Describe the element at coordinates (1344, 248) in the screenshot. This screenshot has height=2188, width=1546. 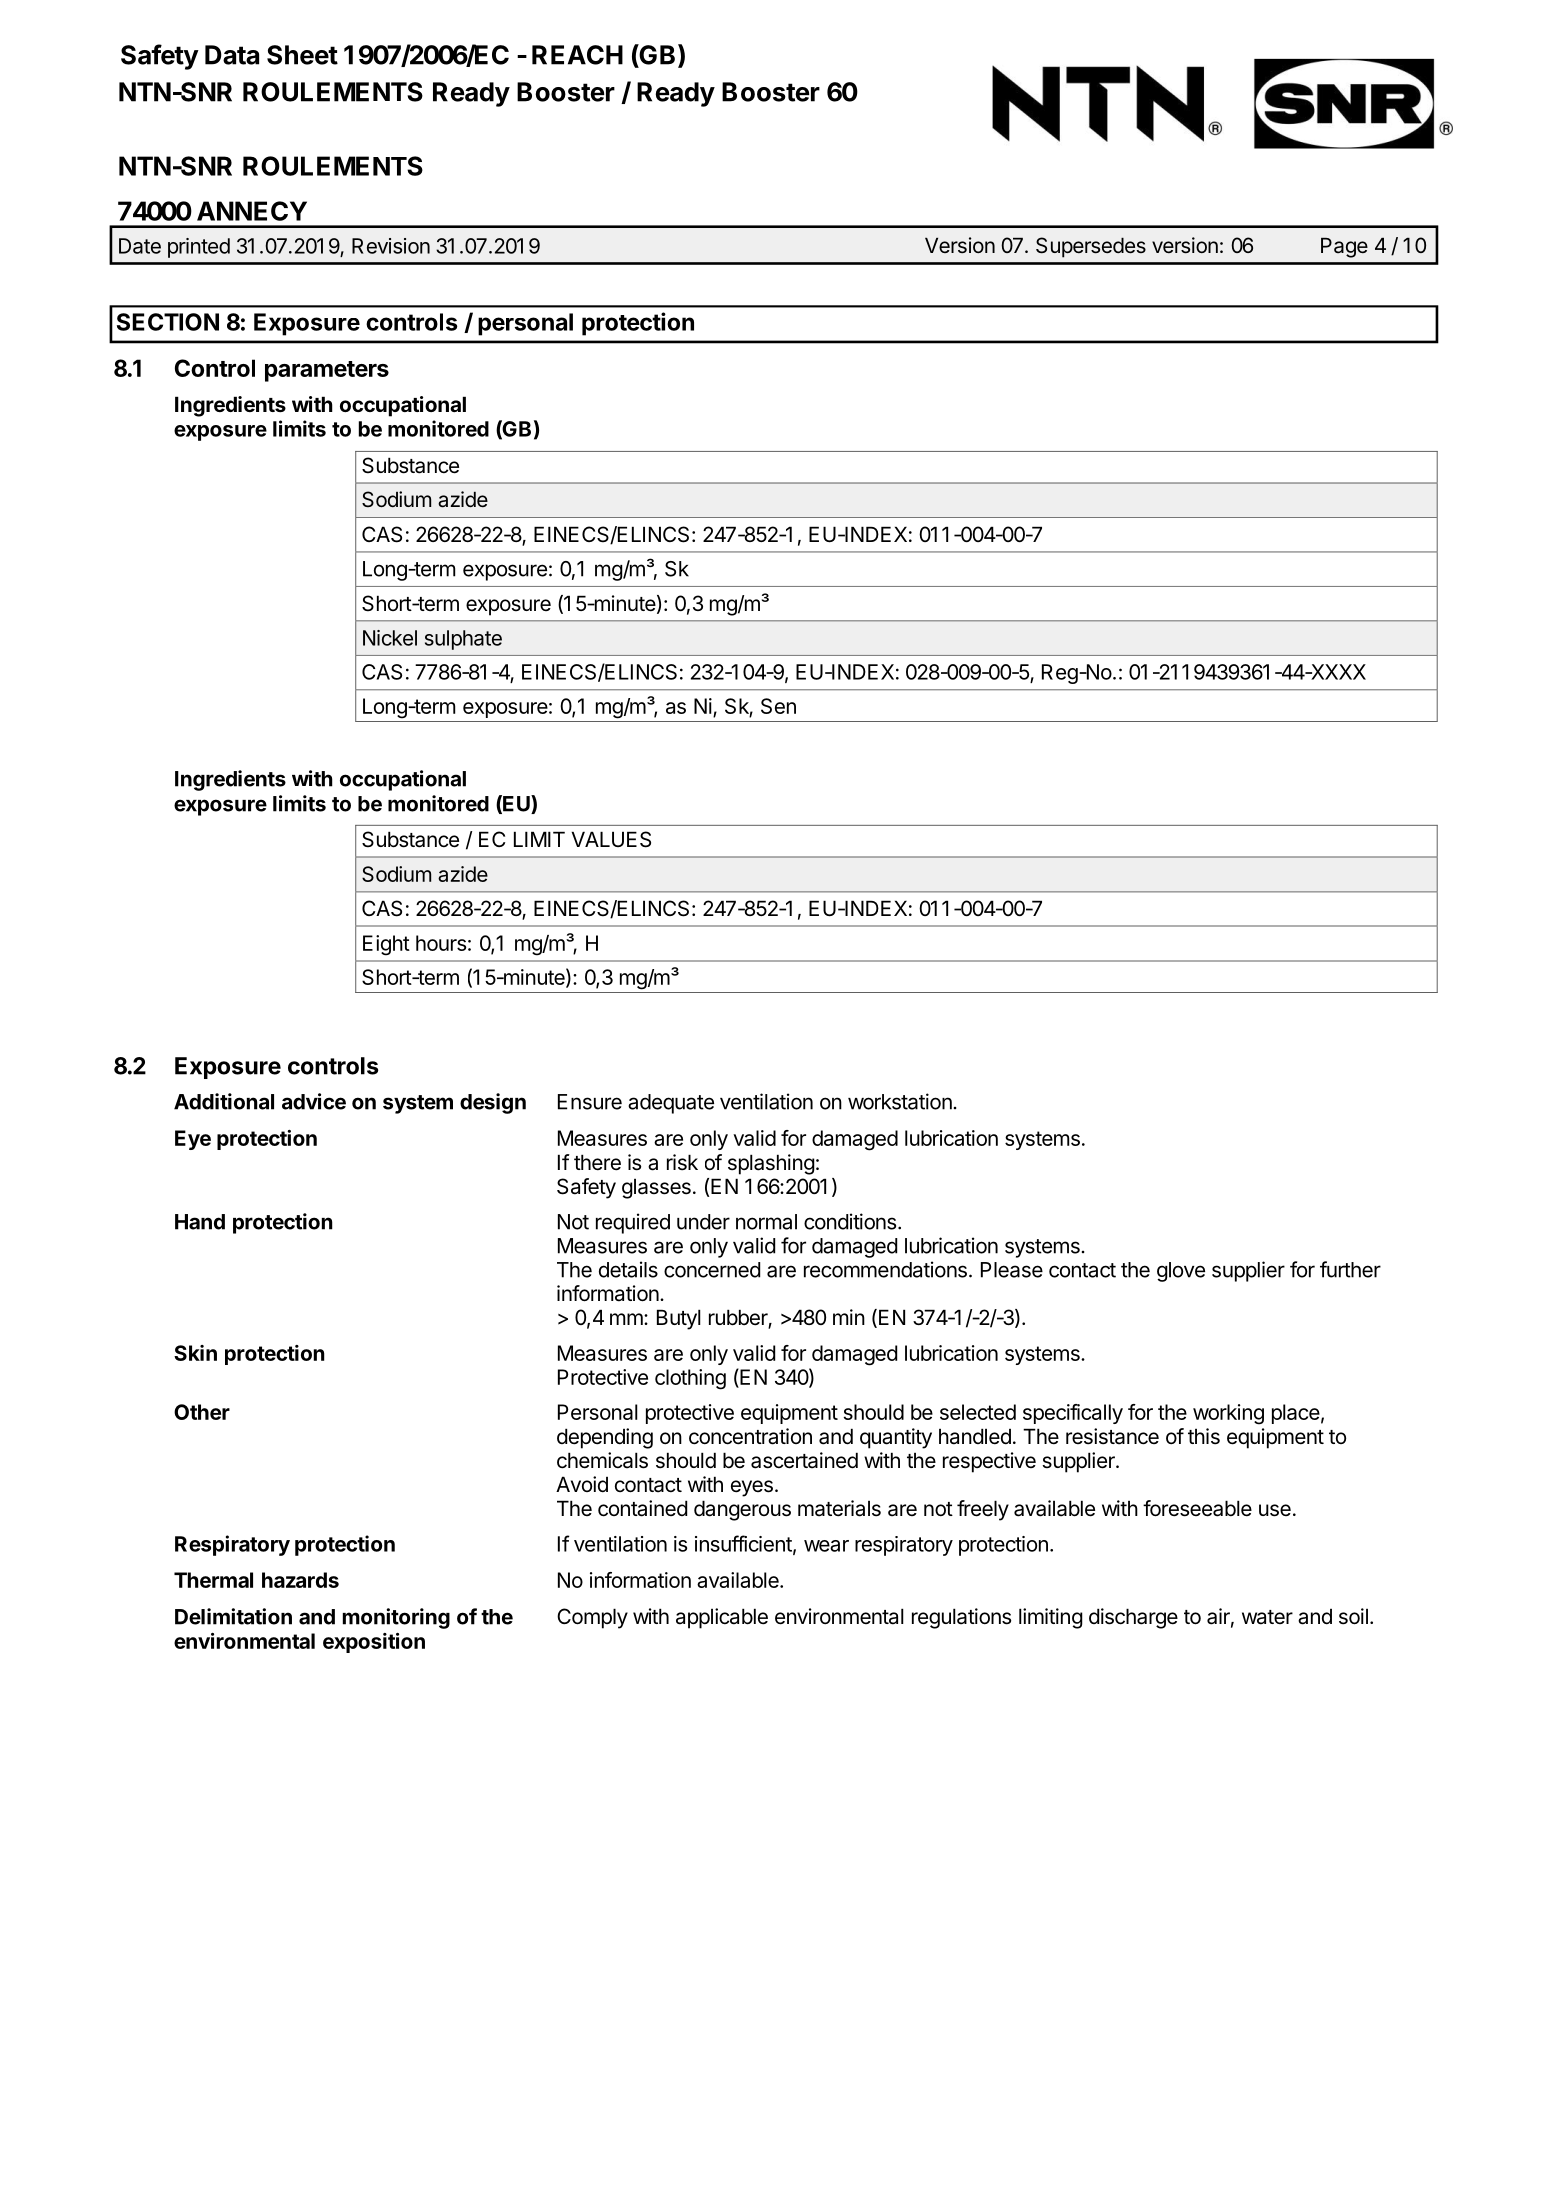
I see `Page` at that location.
